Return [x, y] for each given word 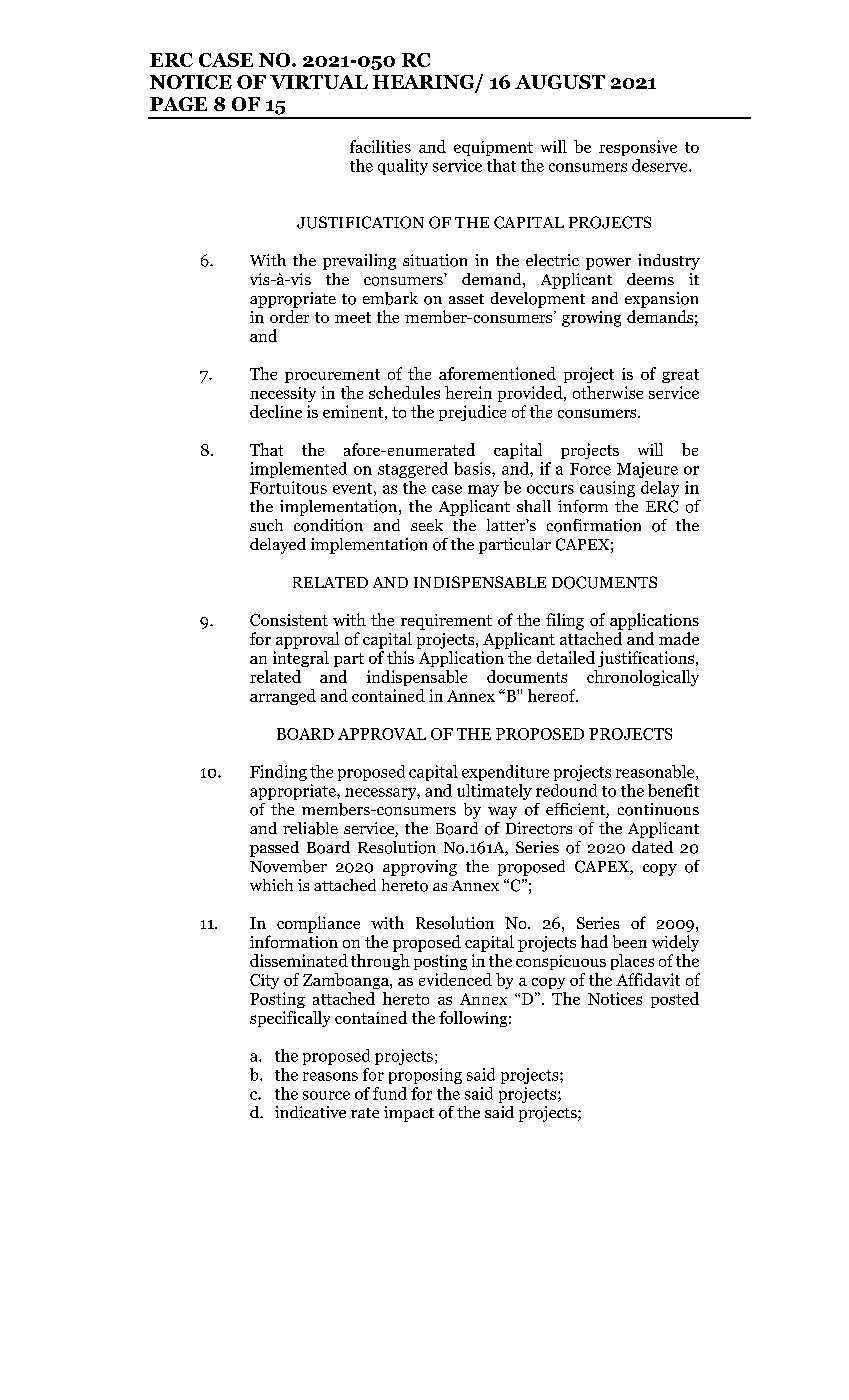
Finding [278, 773]
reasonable [656, 772]
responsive [638, 148]
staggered [413, 470]
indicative [310, 1112]
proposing [425, 1076]
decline [276, 411]
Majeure [647, 470]
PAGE [178, 104]
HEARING [425, 83]
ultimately [494, 792]
